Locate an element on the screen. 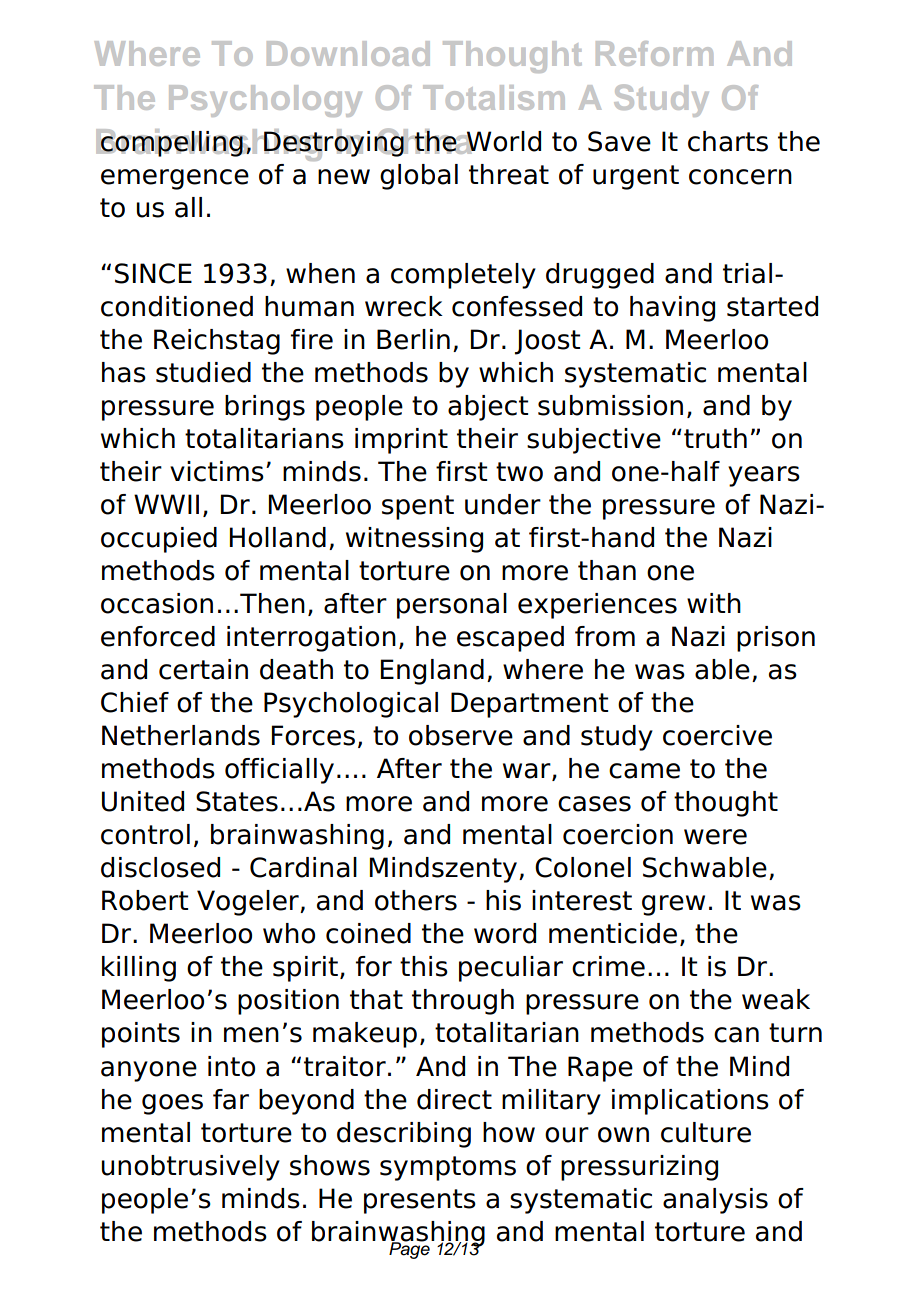 The width and height of the screenshot is (924, 1311). unobtrusively is located at coordinates (190, 1168).
